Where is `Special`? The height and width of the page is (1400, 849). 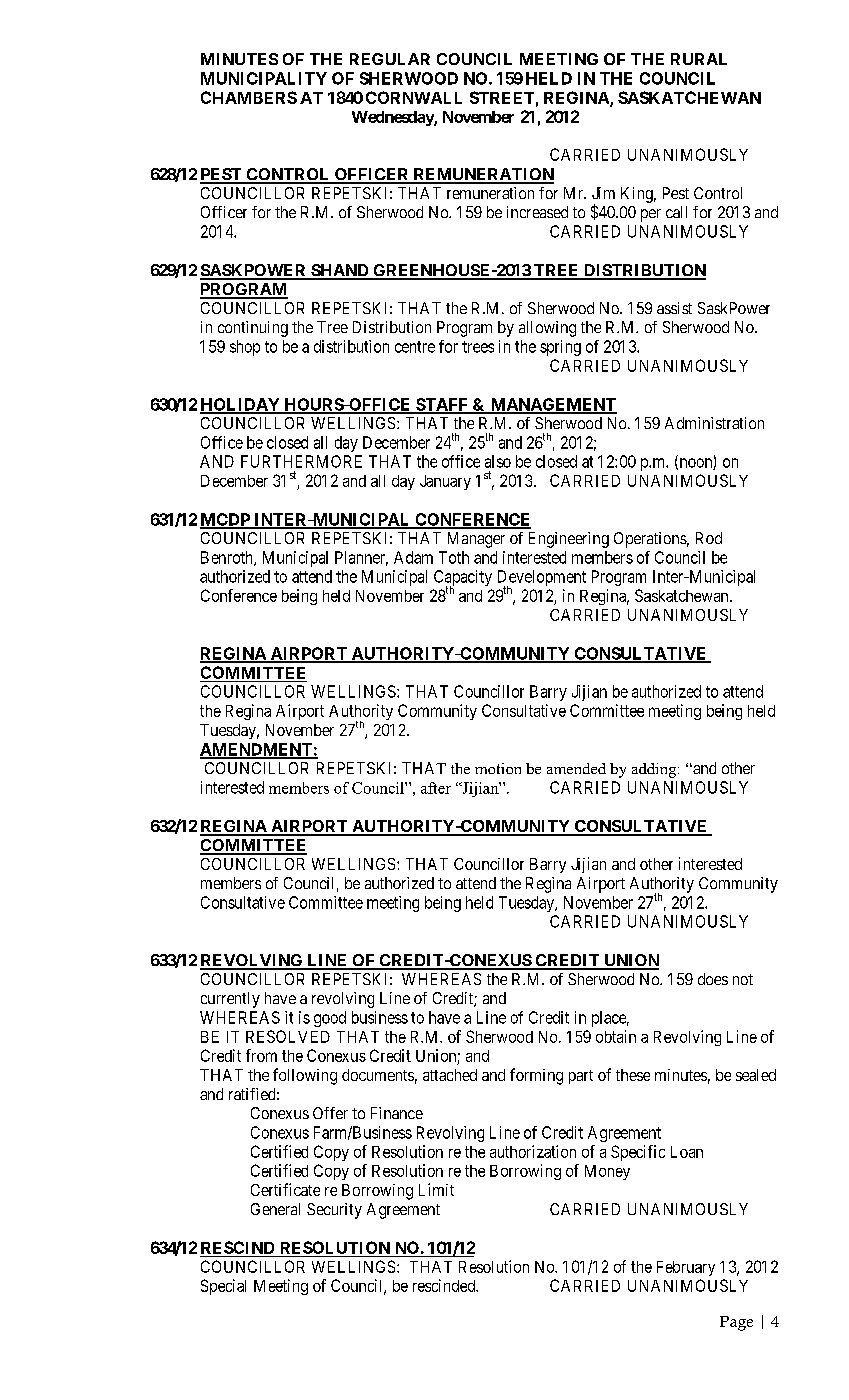
Special is located at coordinates (223, 1287).
